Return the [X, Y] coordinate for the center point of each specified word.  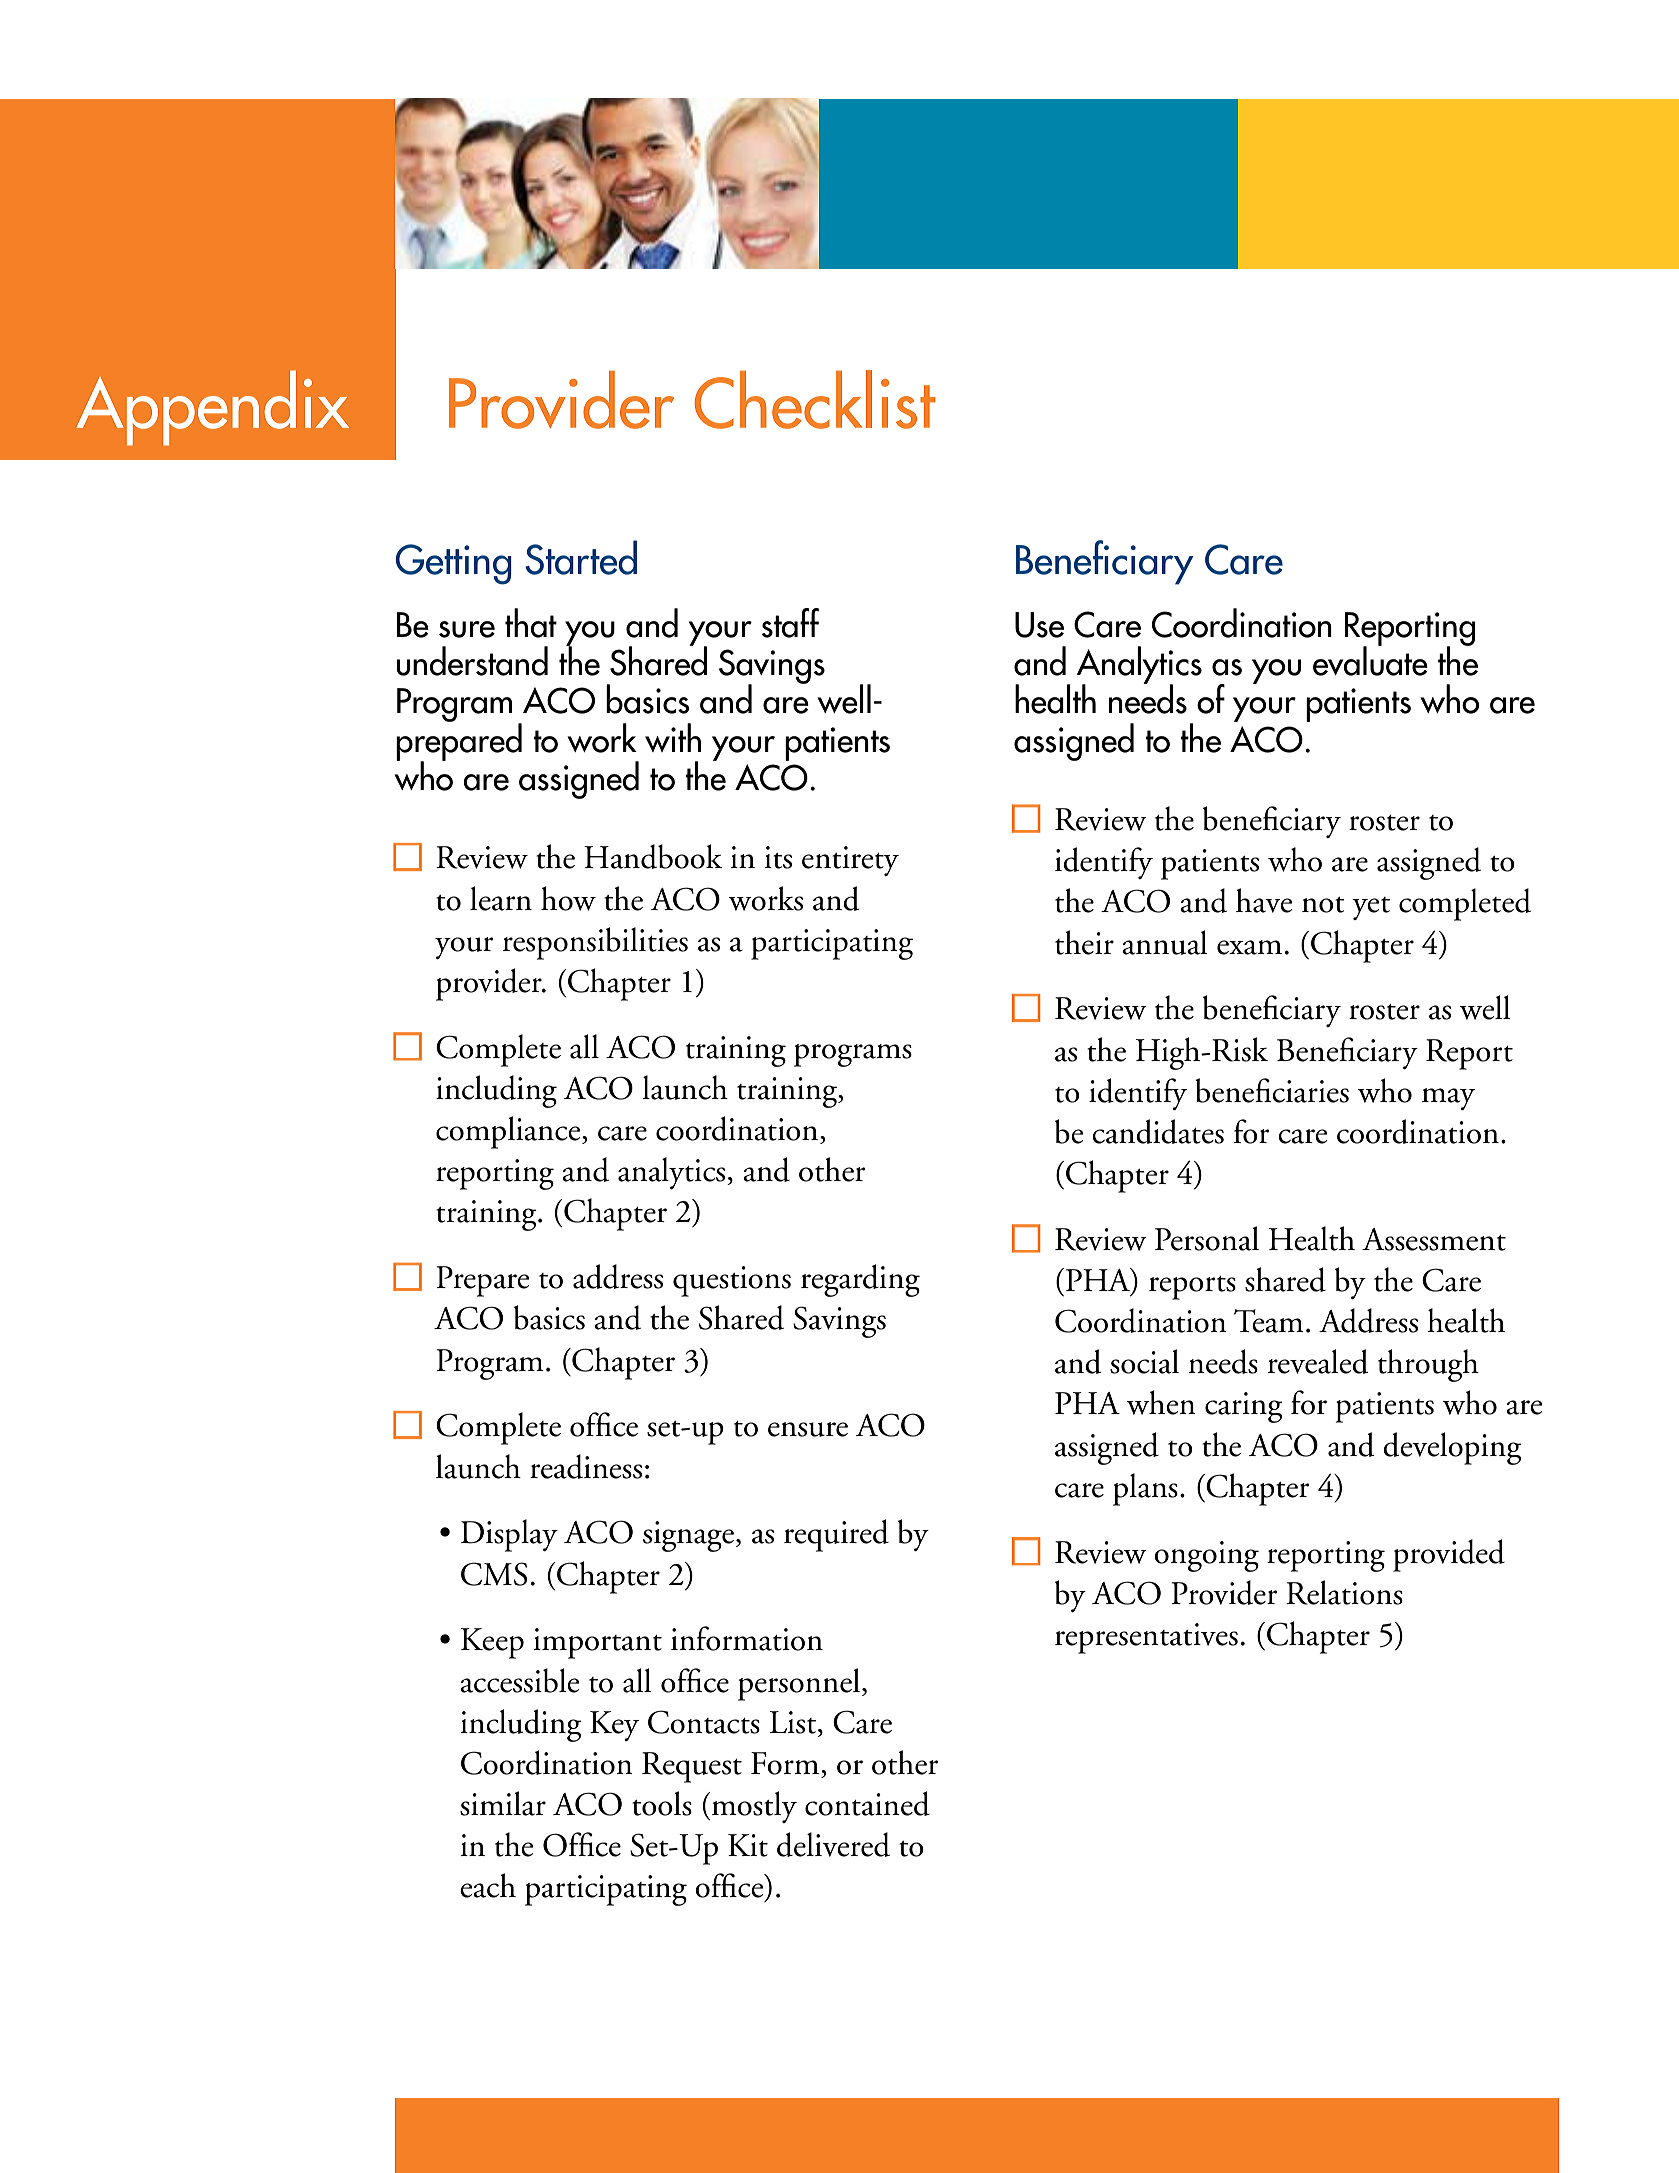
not [1323, 905]
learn [501, 898]
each [488, 1885]
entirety [850, 861]
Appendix [213, 408]
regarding [860, 1280]
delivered [833, 1844]
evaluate [1370, 660]
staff [790, 623]
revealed [1318, 1361]
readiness [586, 1466]
